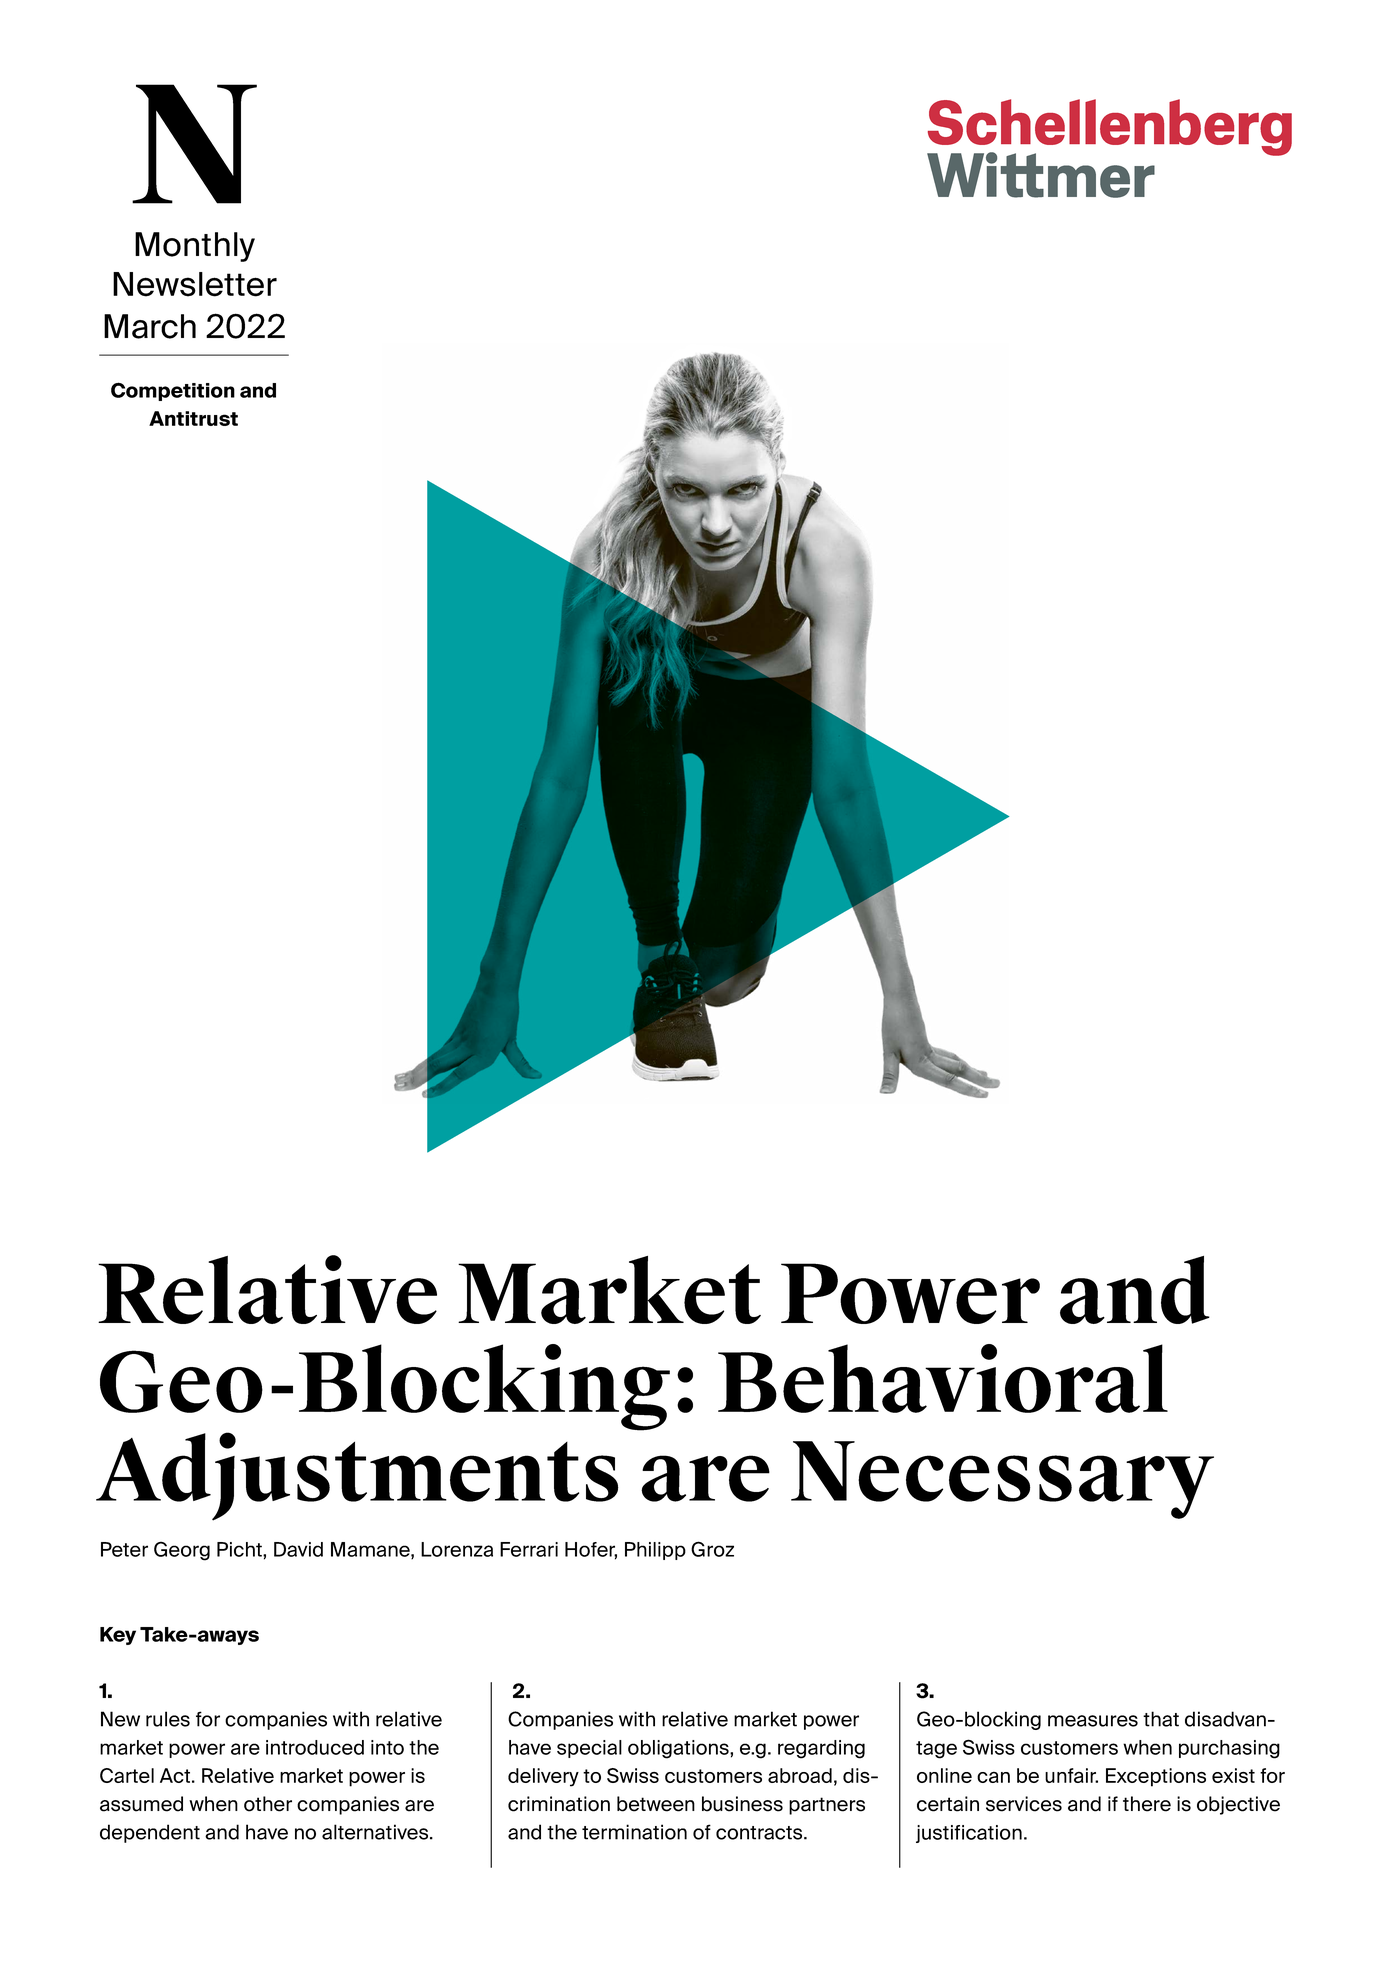  Describe the element at coordinates (1002, 1480) in the image. I see `Necessary` at that location.
